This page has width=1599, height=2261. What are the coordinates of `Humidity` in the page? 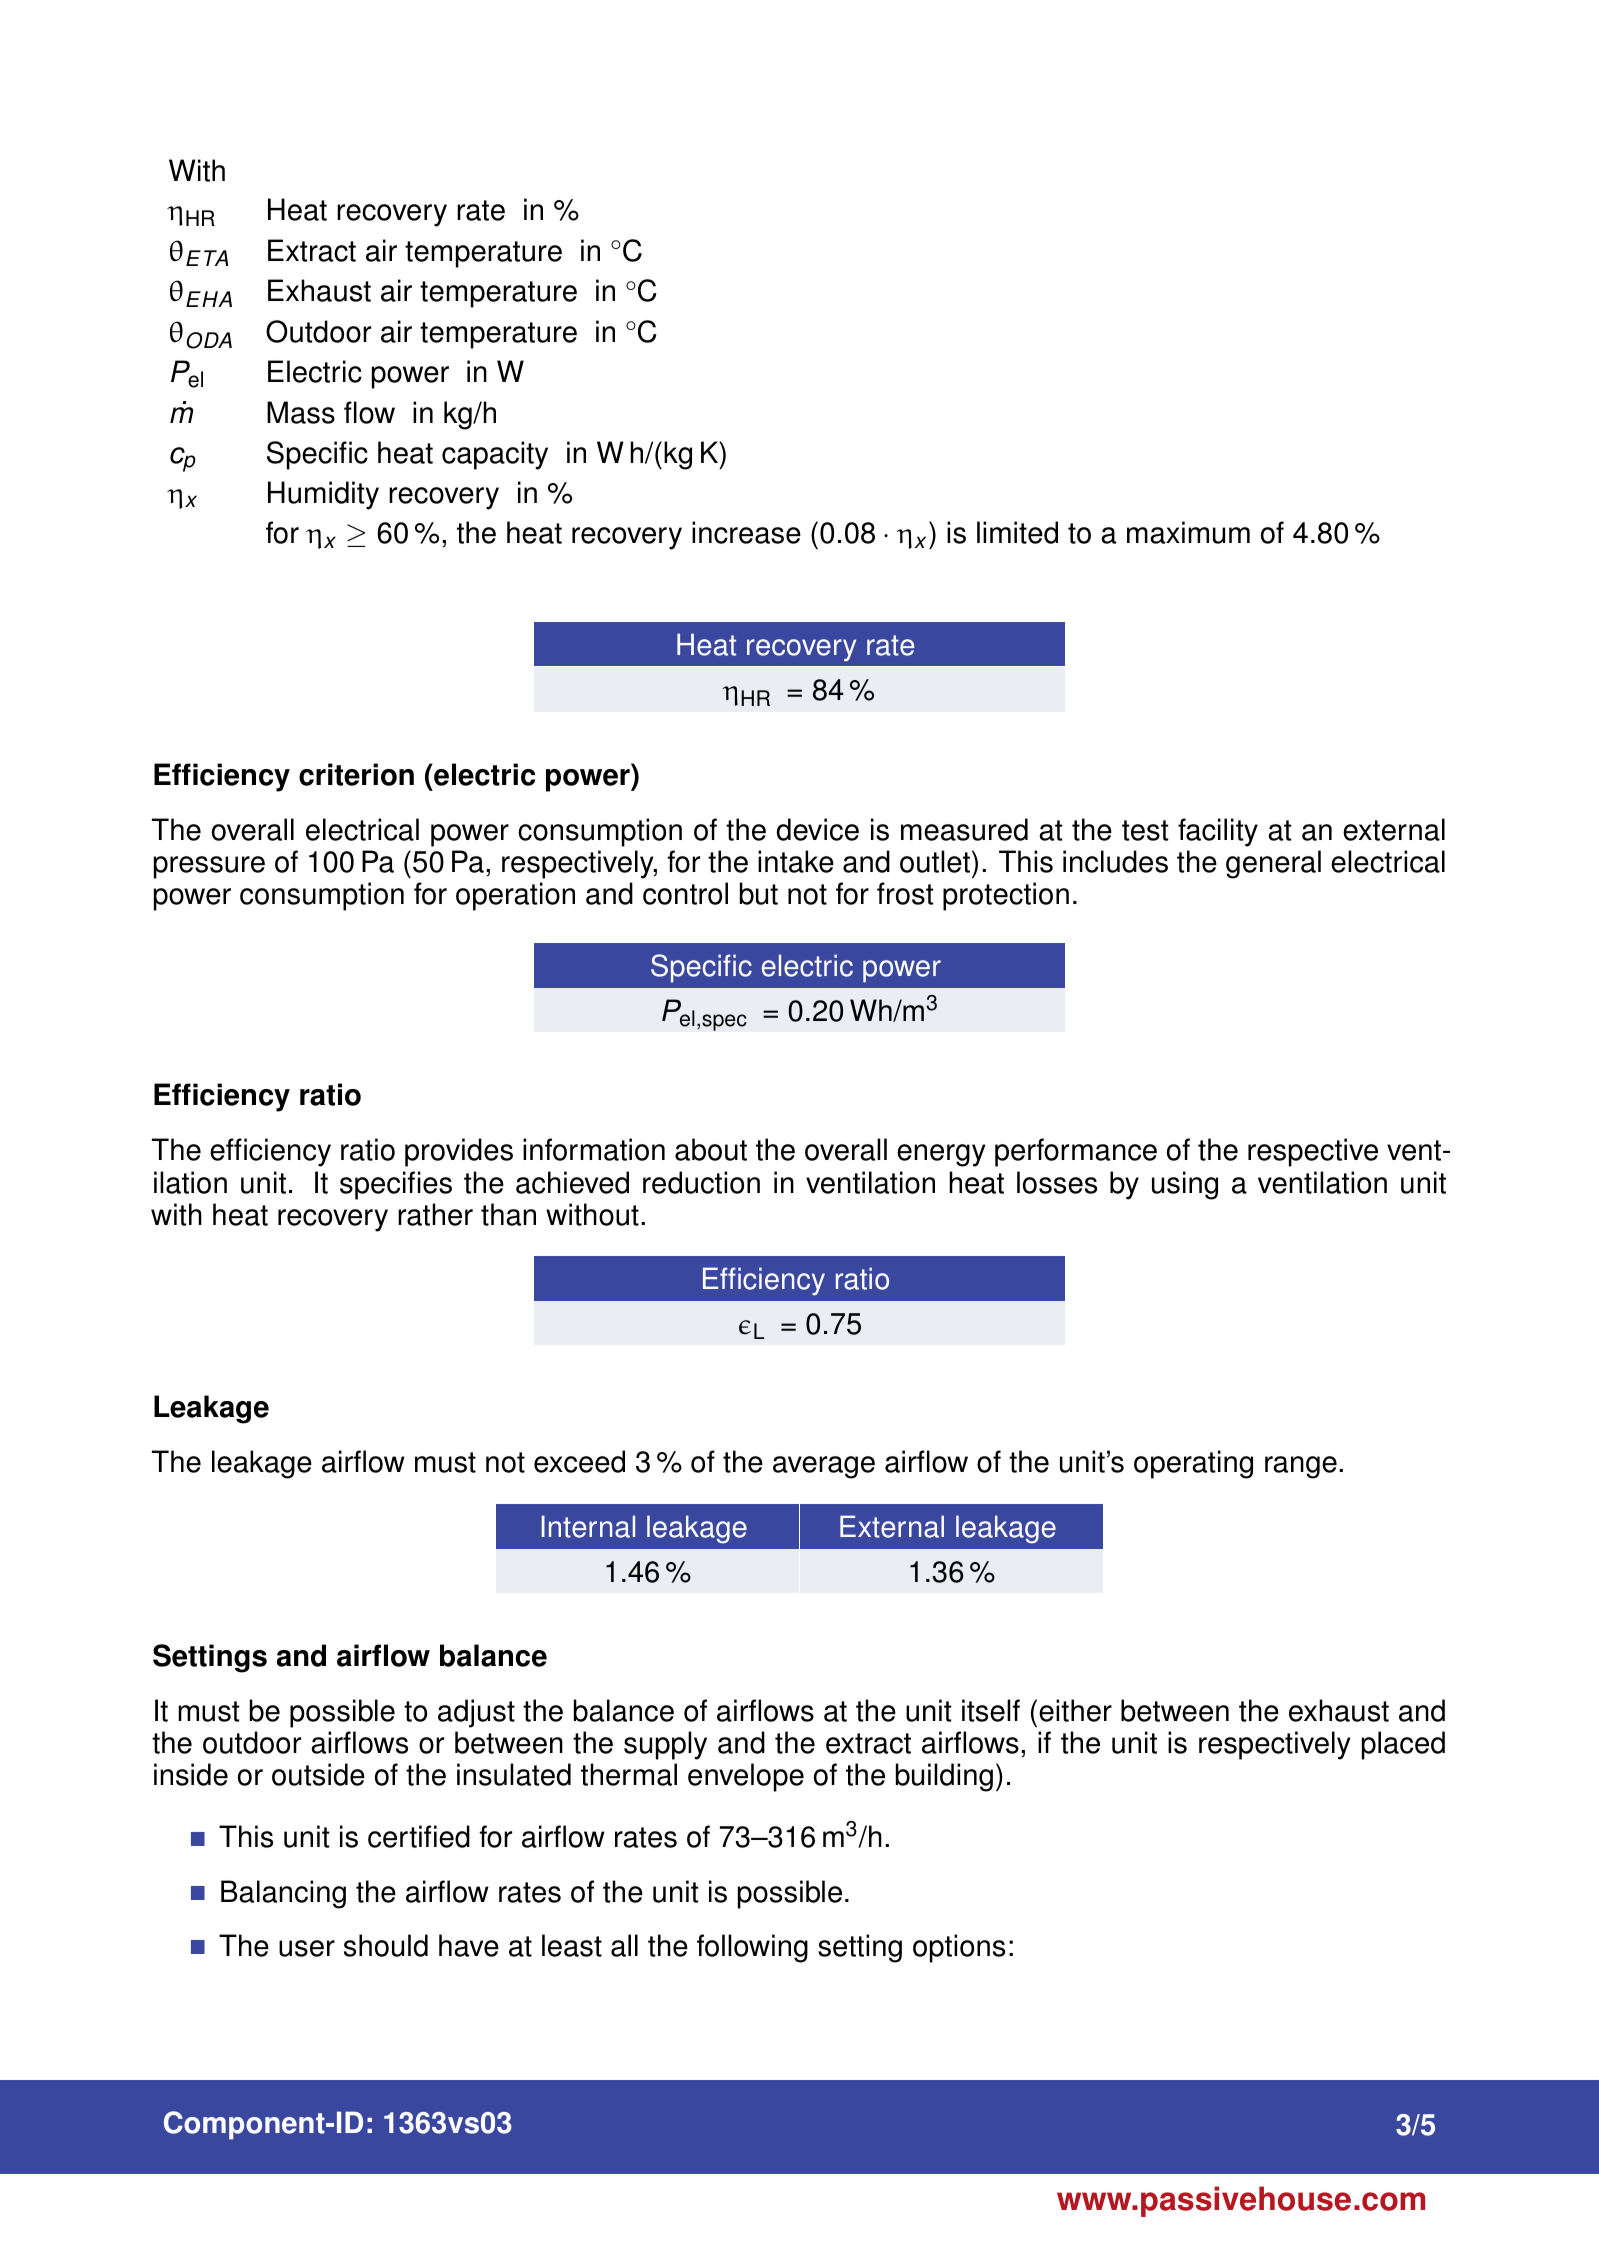 It's located at (323, 495).
